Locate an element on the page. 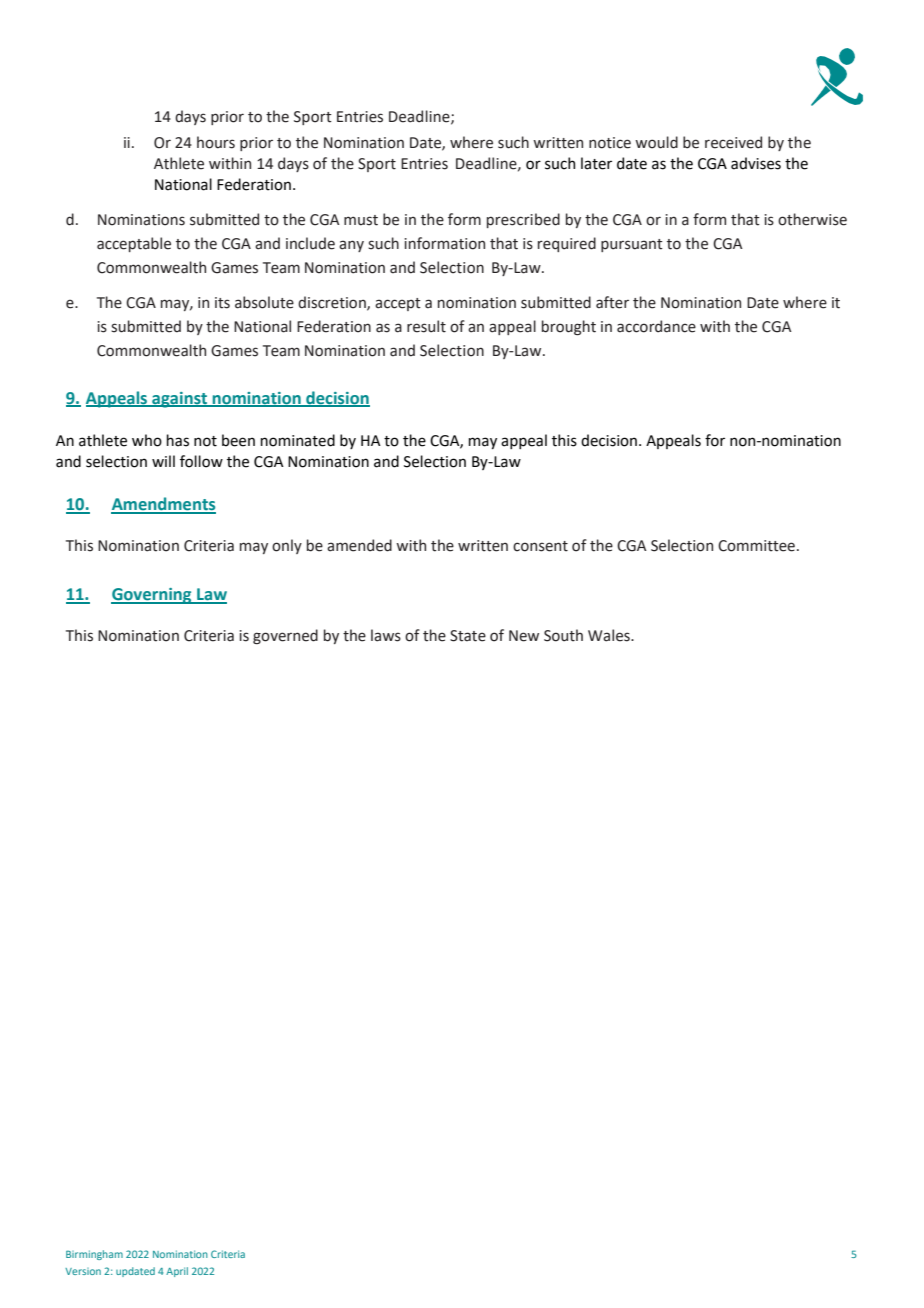  State is located at coordinates (468, 636).
